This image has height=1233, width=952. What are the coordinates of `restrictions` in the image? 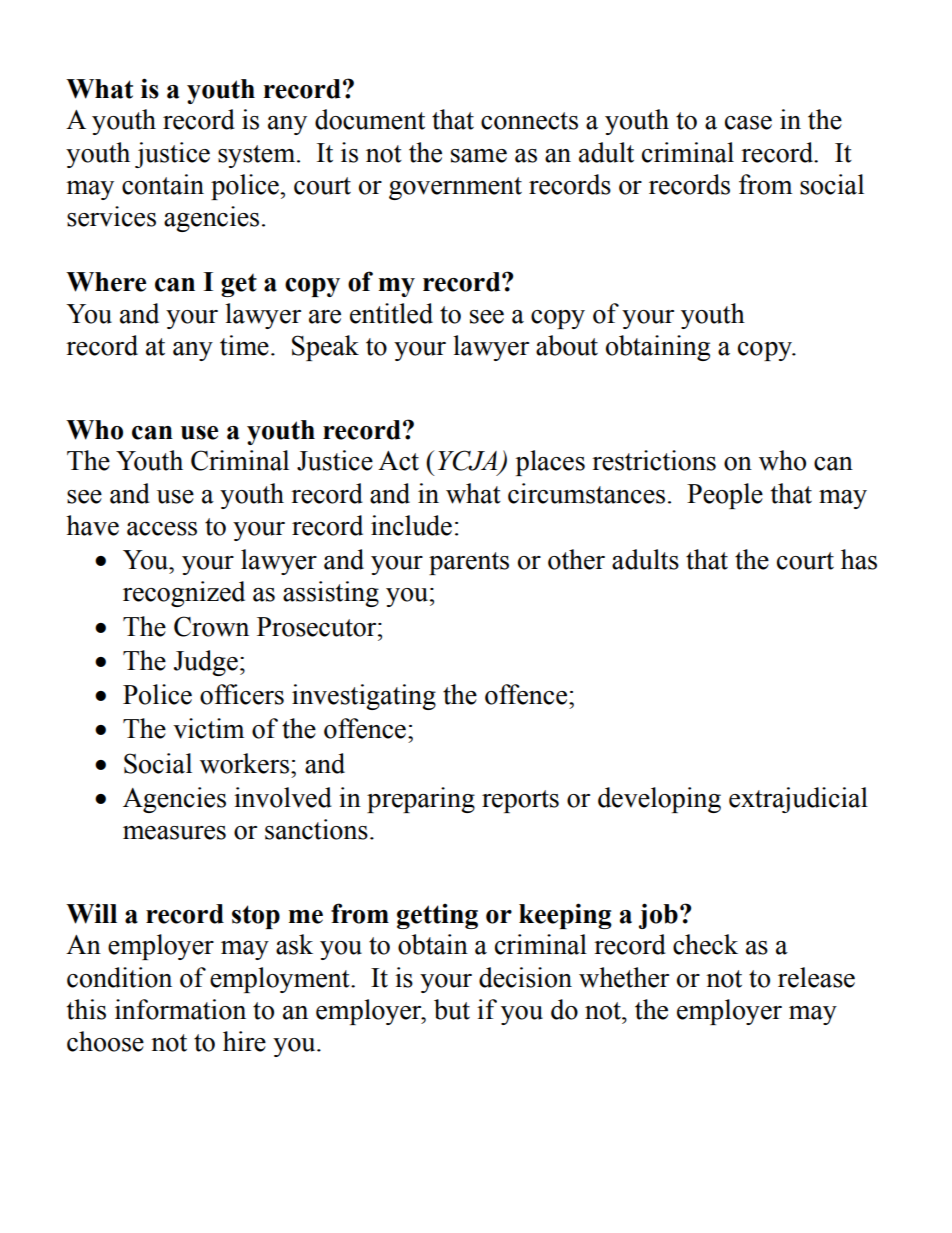 It's located at (654, 460).
